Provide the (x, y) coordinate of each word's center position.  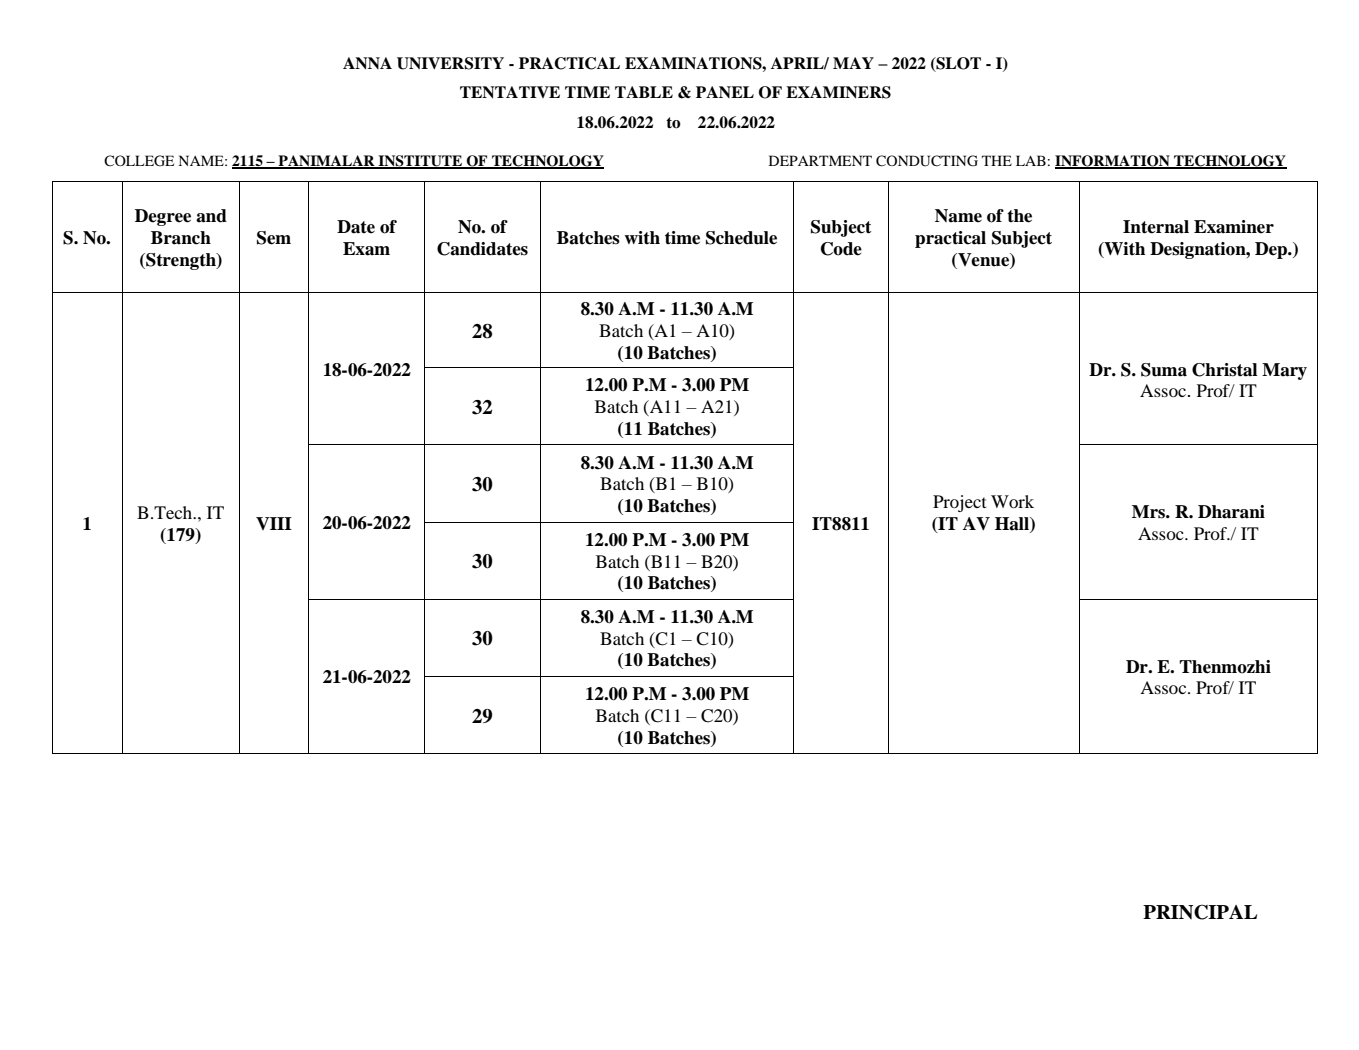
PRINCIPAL (1200, 912)
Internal (1156, 227)
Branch (181, 238)
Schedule (741, 238)
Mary (1284, 371)
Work (1012, 501)
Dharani (1231, 512)
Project (959, 503)
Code (841, 249)
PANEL (725, 92)
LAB (1031, 160)
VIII (274, 523)
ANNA (367, 63)
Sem (274, 238)
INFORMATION (1113, 162)
